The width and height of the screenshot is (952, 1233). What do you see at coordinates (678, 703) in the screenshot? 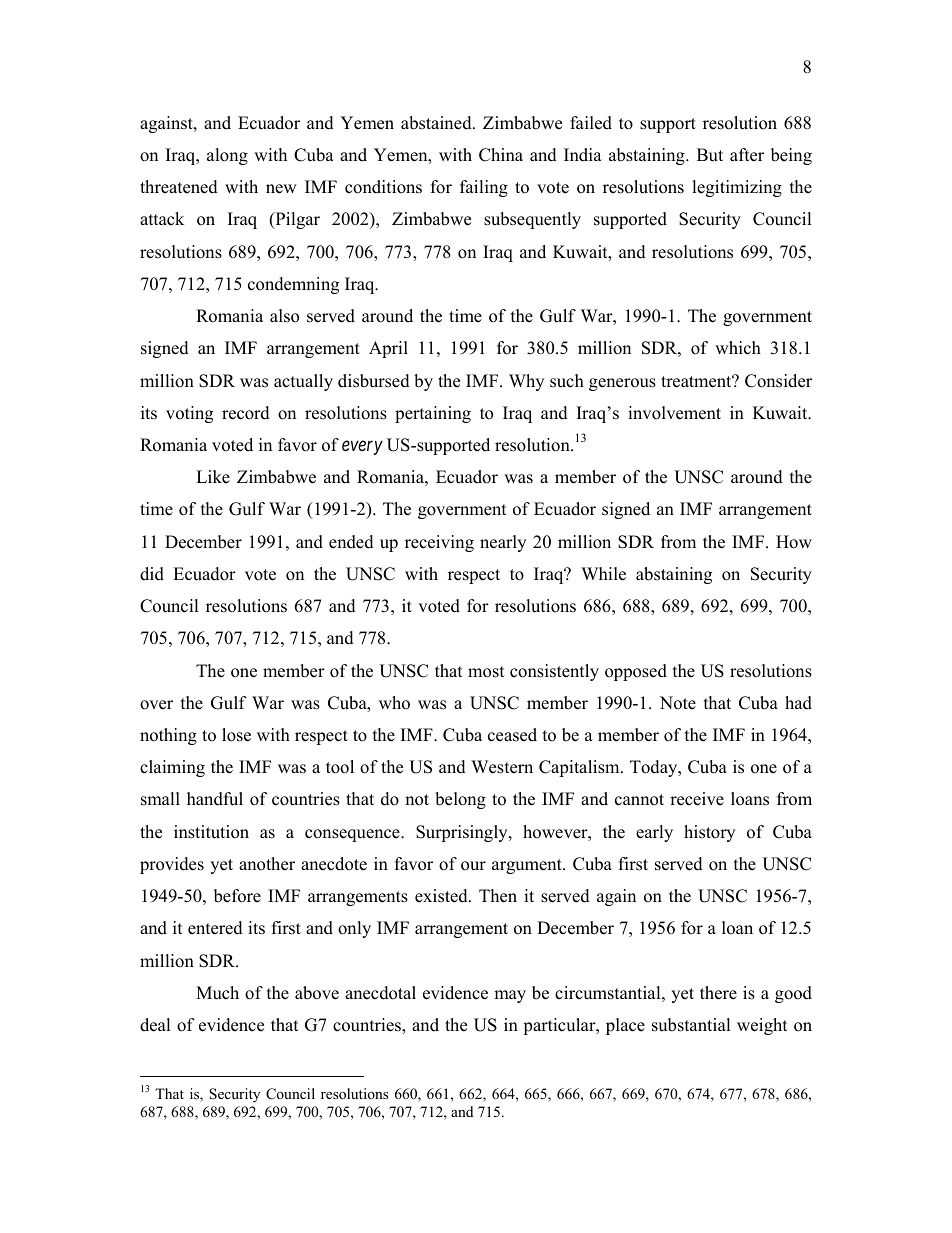
I see `Note` at bounding box center [678, 703].
